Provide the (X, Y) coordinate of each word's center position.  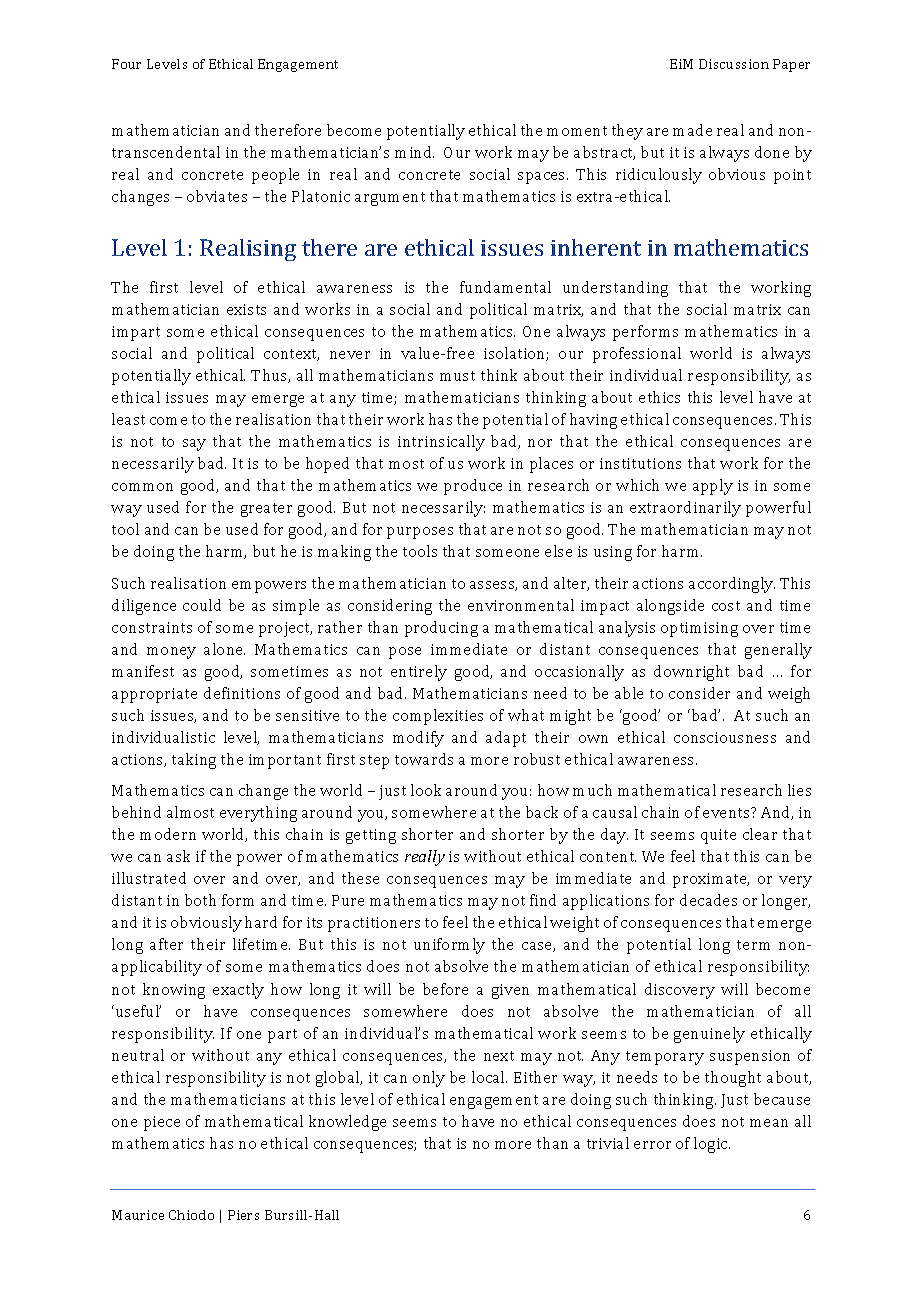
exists (246, 309)
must (457, 376)
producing (441, 629)
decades (708, 900)
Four (126, 64)
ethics (659, 397)
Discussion (734, 64)
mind (414, 152)
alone (224, 649)
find (543, 900)
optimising (699, 629)
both (200, 900)
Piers (243, 1215)
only (429, 1079)
